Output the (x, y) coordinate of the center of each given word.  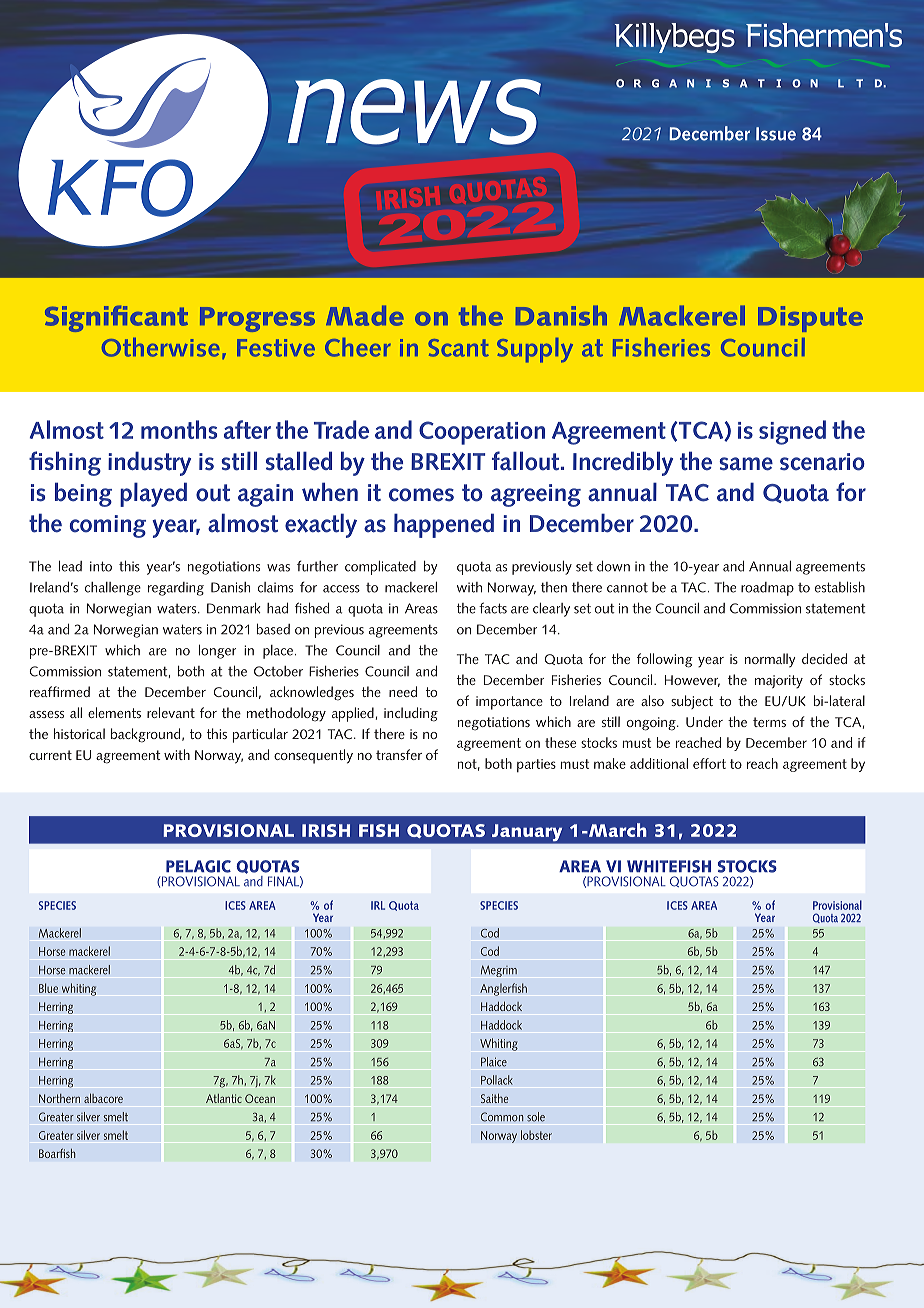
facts (493, 608)
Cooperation (482, 433)
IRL (378, 905)
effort (709, 763)
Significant (116, 318)
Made (365, 315)
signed (792, 432)
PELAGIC (198, 866)
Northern (59, 1098)
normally (770, 660)
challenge (113, 589)
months (179, 429)
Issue (776, 134)
